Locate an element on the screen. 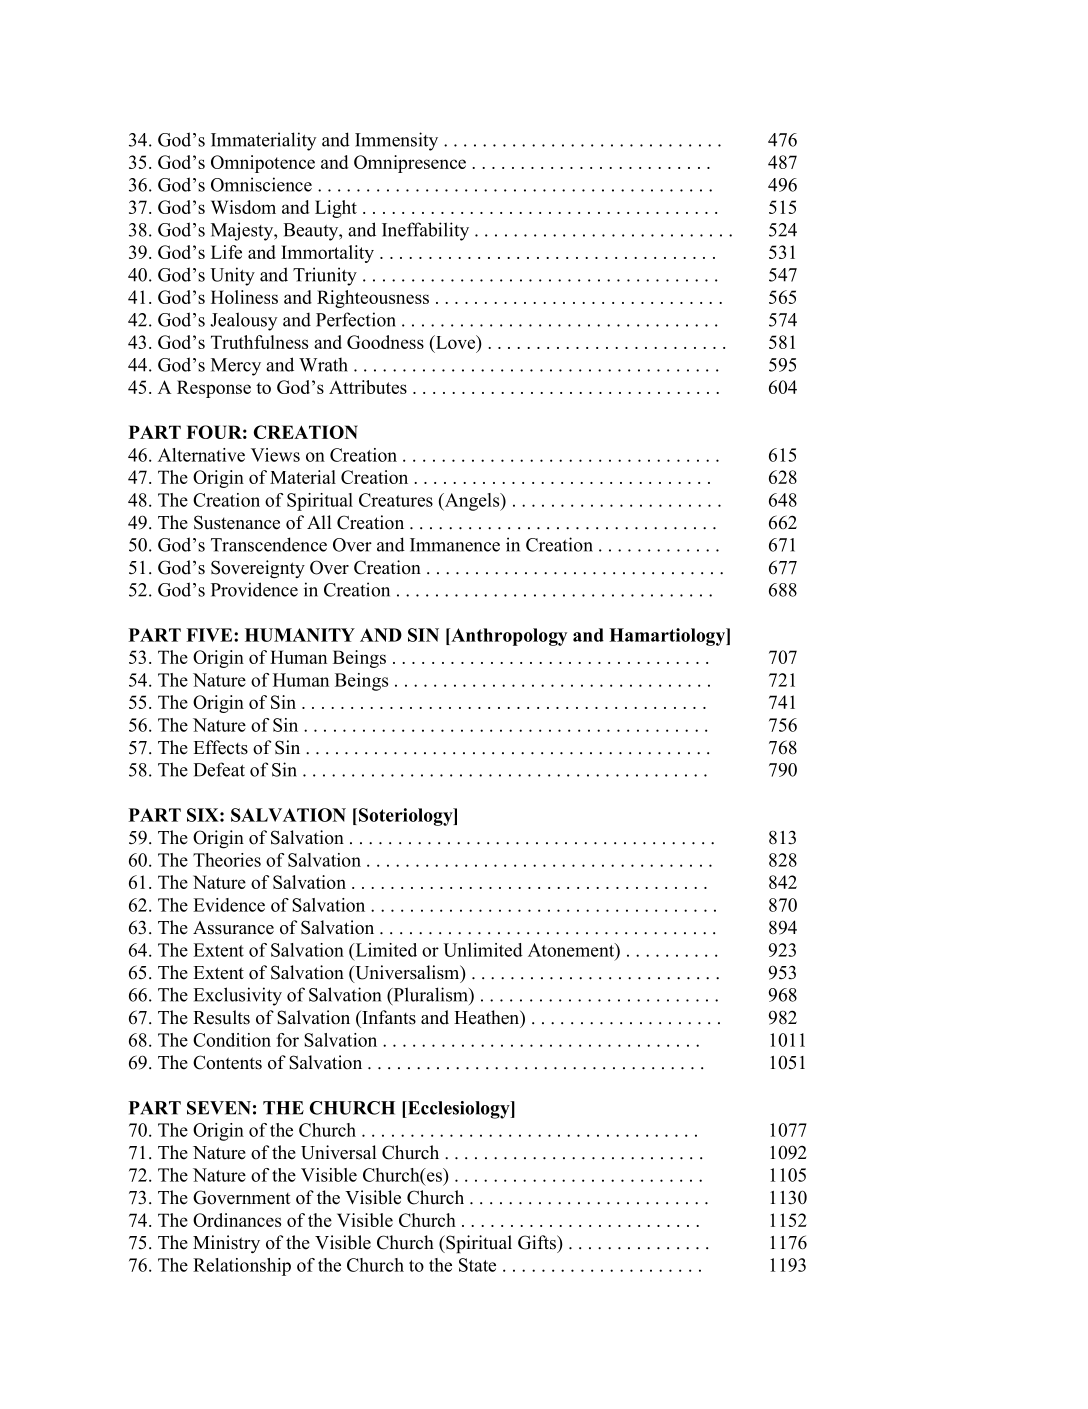 This screenshot has height=1409, width=1088. Immensity is located at coordinates (396, 141).
